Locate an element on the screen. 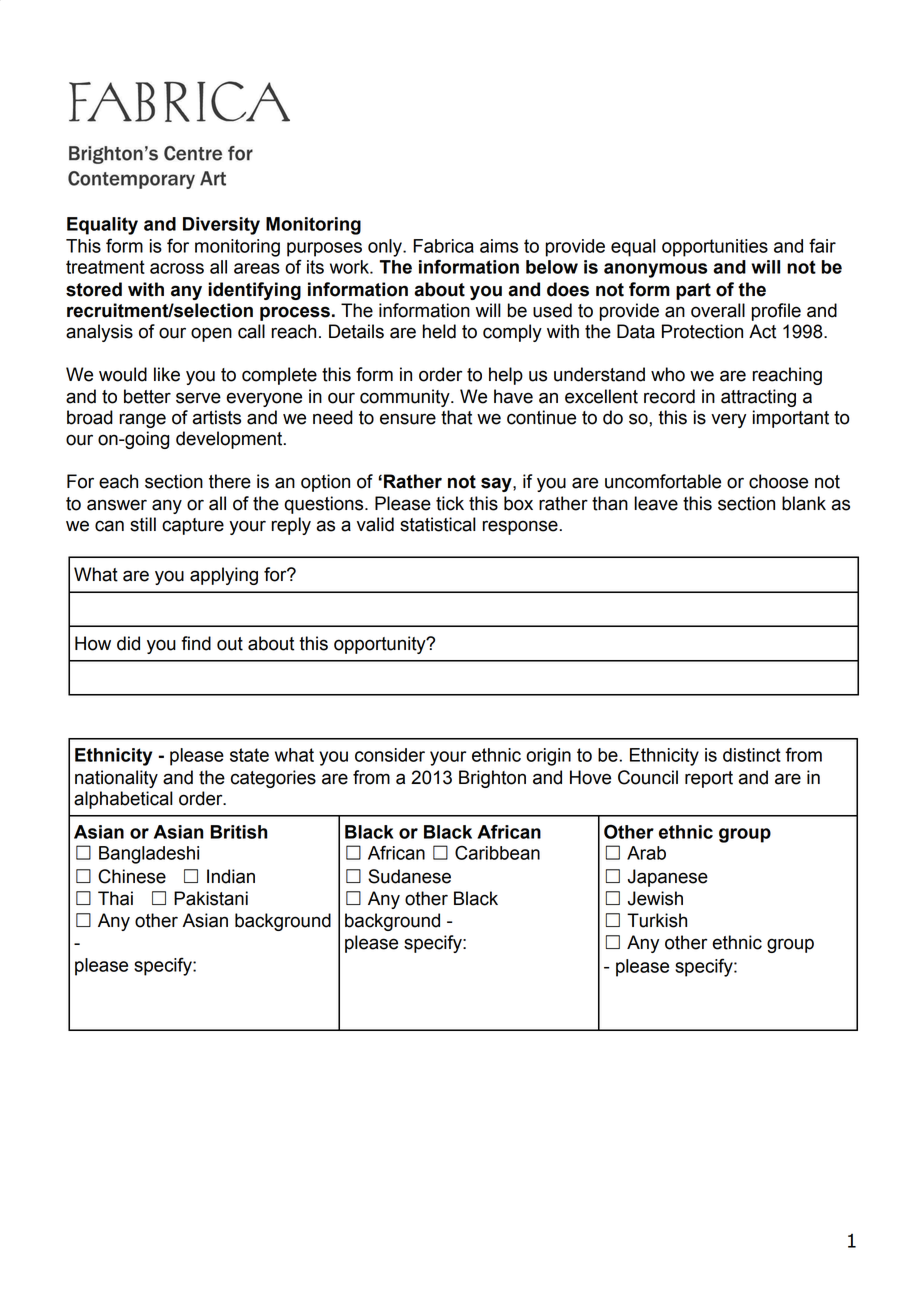  Pakistani is located at coordinates (211, 898).
